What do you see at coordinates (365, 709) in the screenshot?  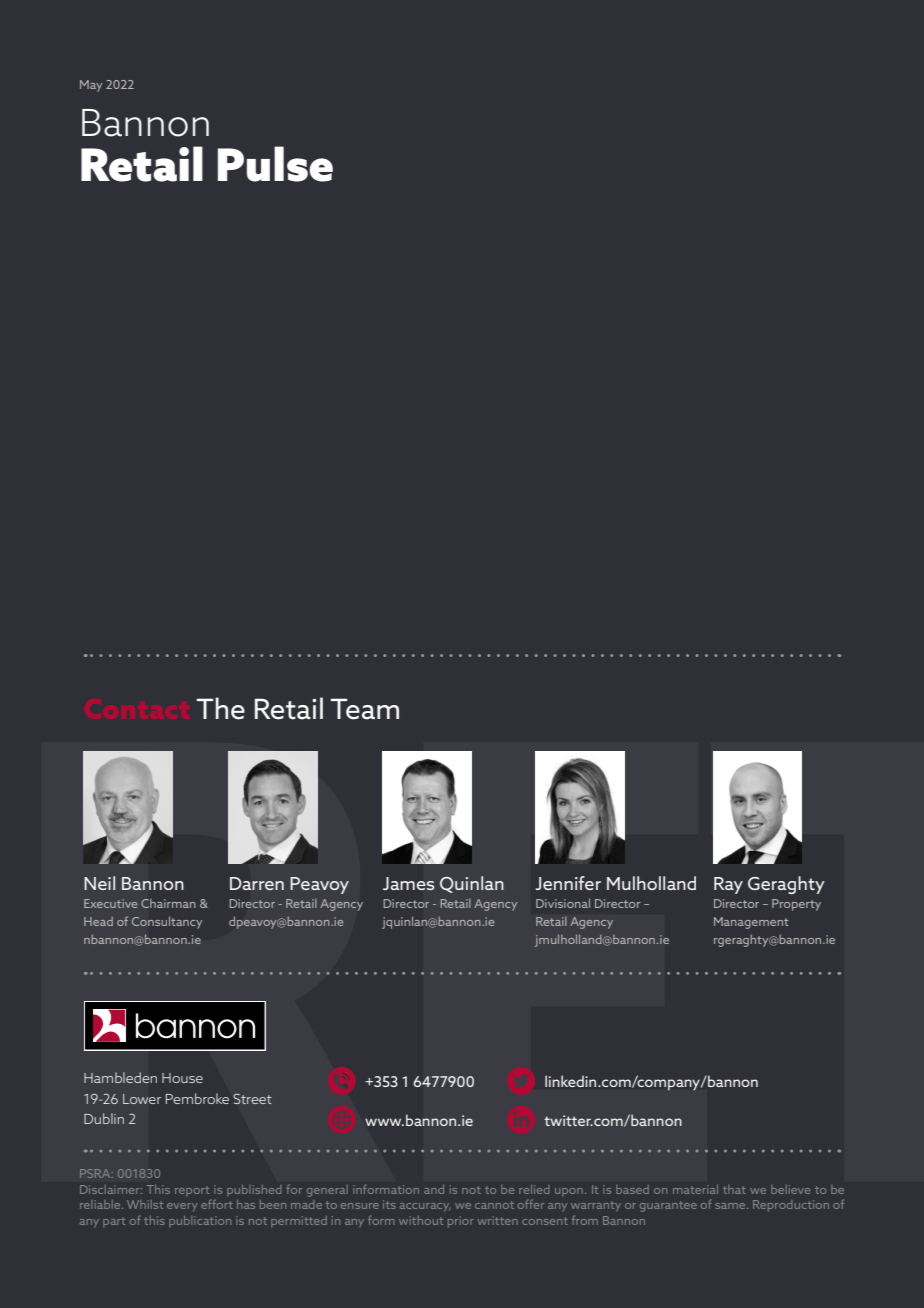 I see `Team` at bounding box center [365, 709].
